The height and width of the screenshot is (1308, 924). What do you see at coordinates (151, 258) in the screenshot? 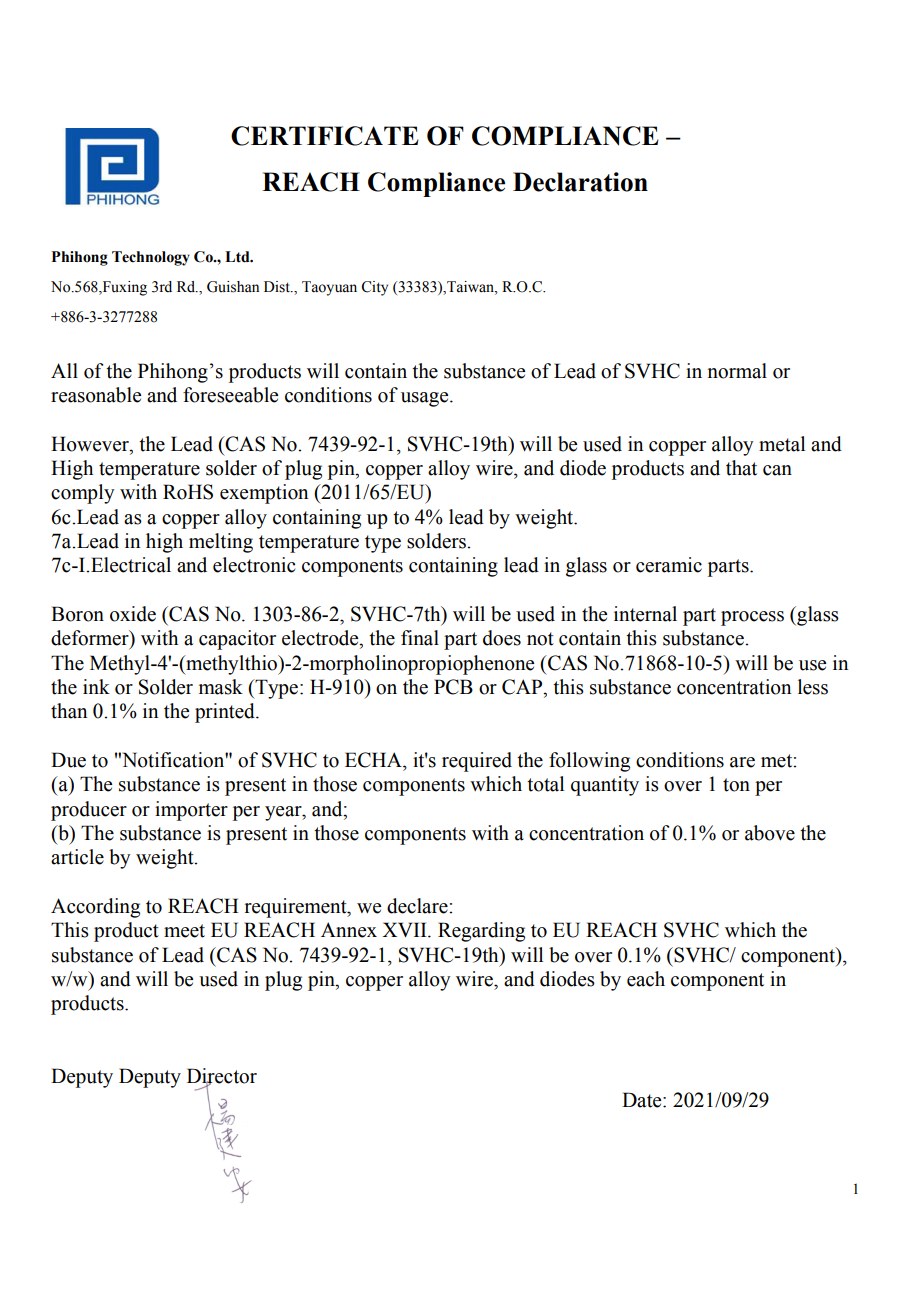
I see `Technology` at bounding box center [151, 258].
